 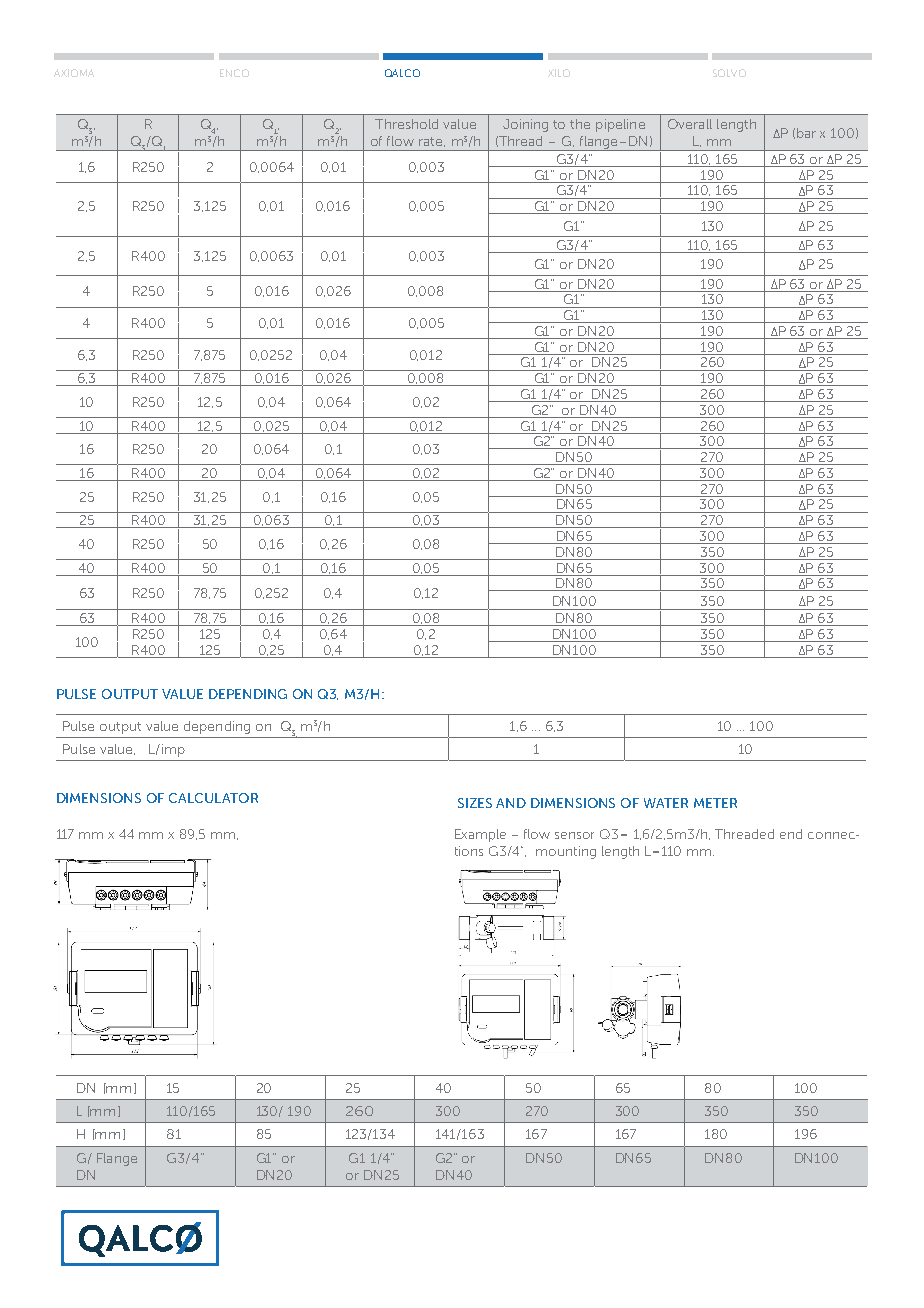 What do you see at coordinates (715, 803) in the page?
I see `METER` at bounding box center [715, 803].
